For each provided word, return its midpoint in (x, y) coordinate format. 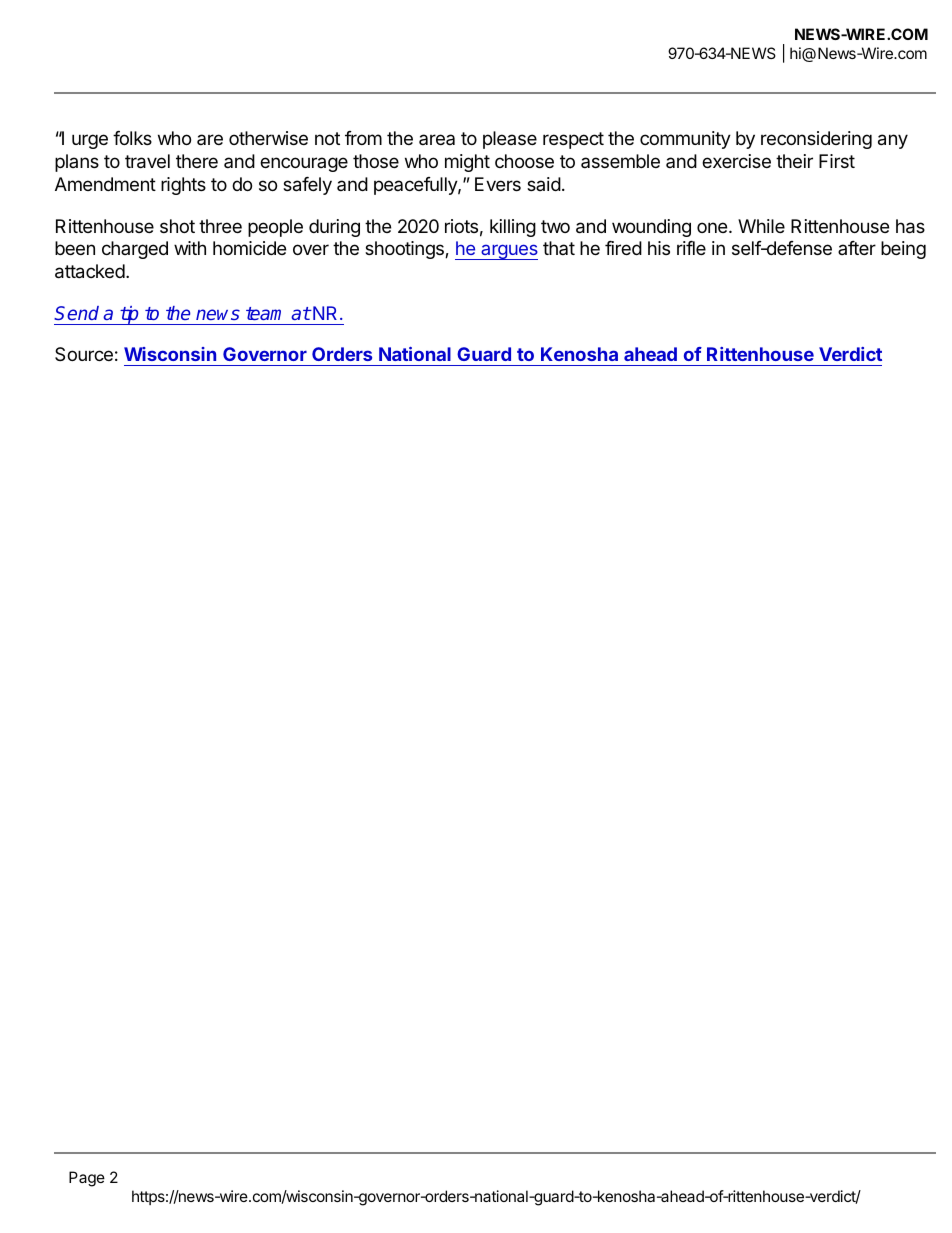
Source (84, 354)
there (197, 161)
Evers (498, 184)
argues (508, 252)
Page (87, 1179)
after (857, 248)
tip (129, 315)
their (794, 161)
